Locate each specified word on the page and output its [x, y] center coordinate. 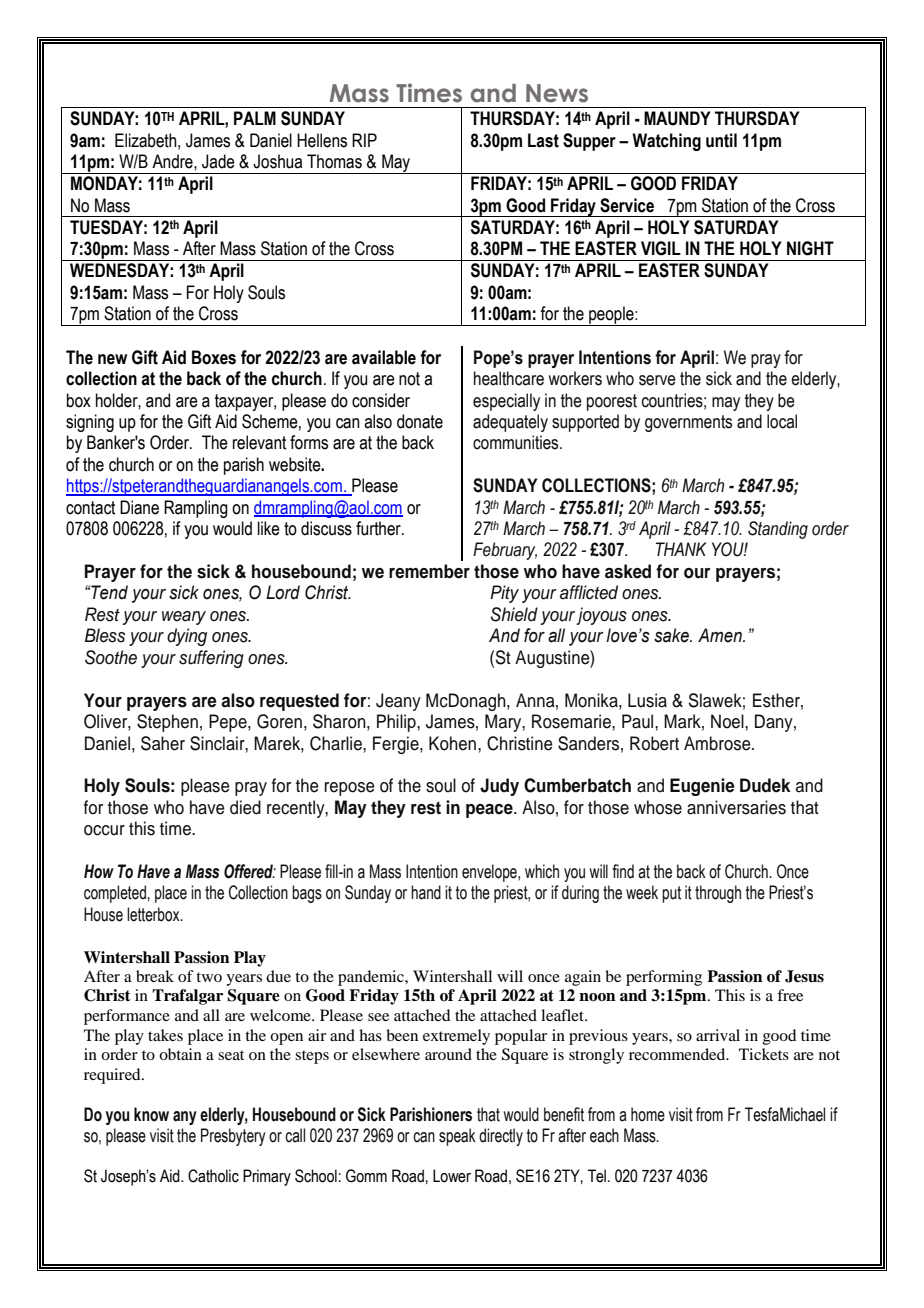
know [151, 1114]
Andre [173, 161]
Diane [139, 507]
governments [688, 423]
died [245, 807]
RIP [364, 140]
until [721, 140]
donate [420, 421]
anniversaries [736, 807]
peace [490, 811]
